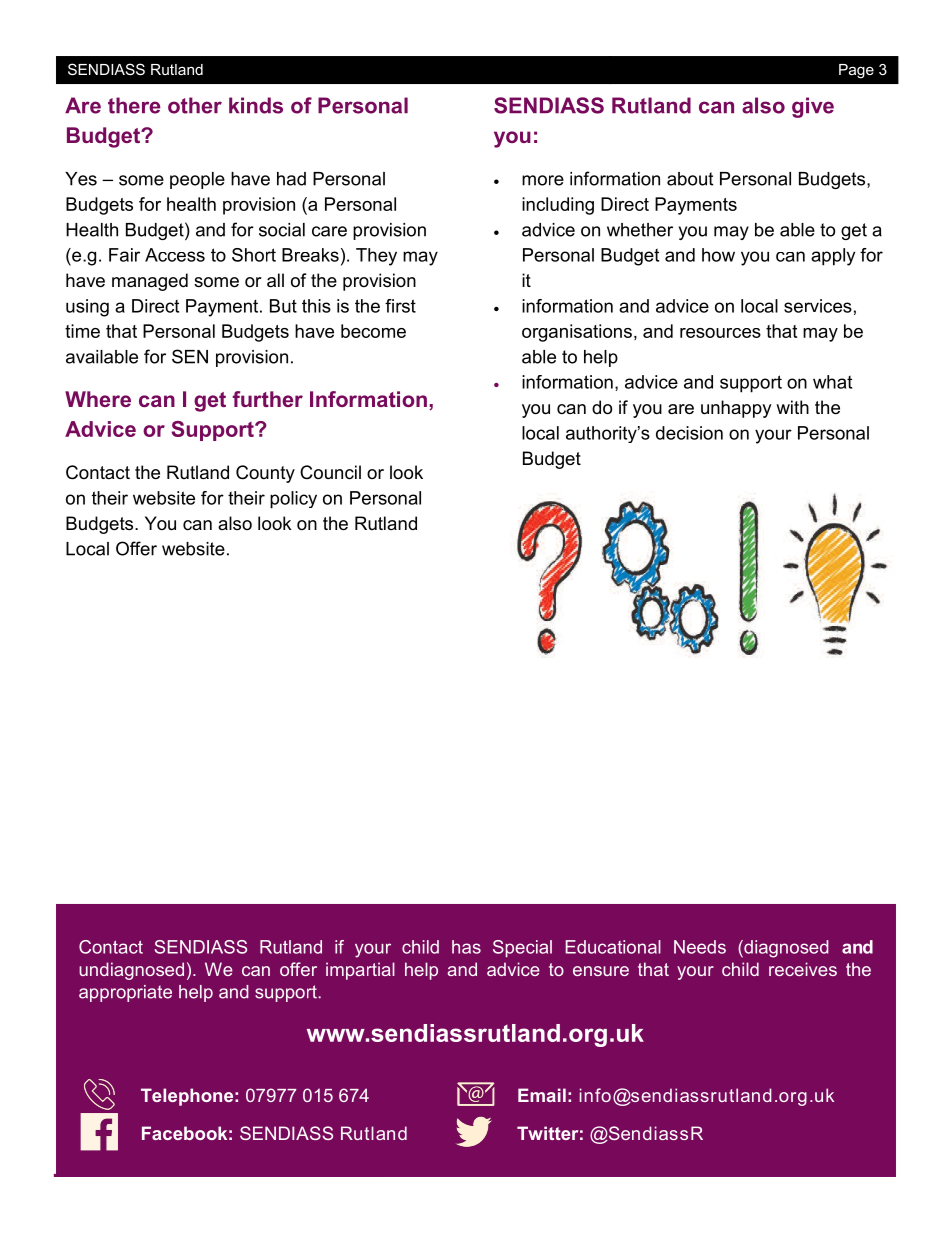 Image resolution: width=952 pixels, height=1233 pixels. What do you see at coordinates (125, 993) in the image?
I see `appropriate` at bounding box center [125, 993].
